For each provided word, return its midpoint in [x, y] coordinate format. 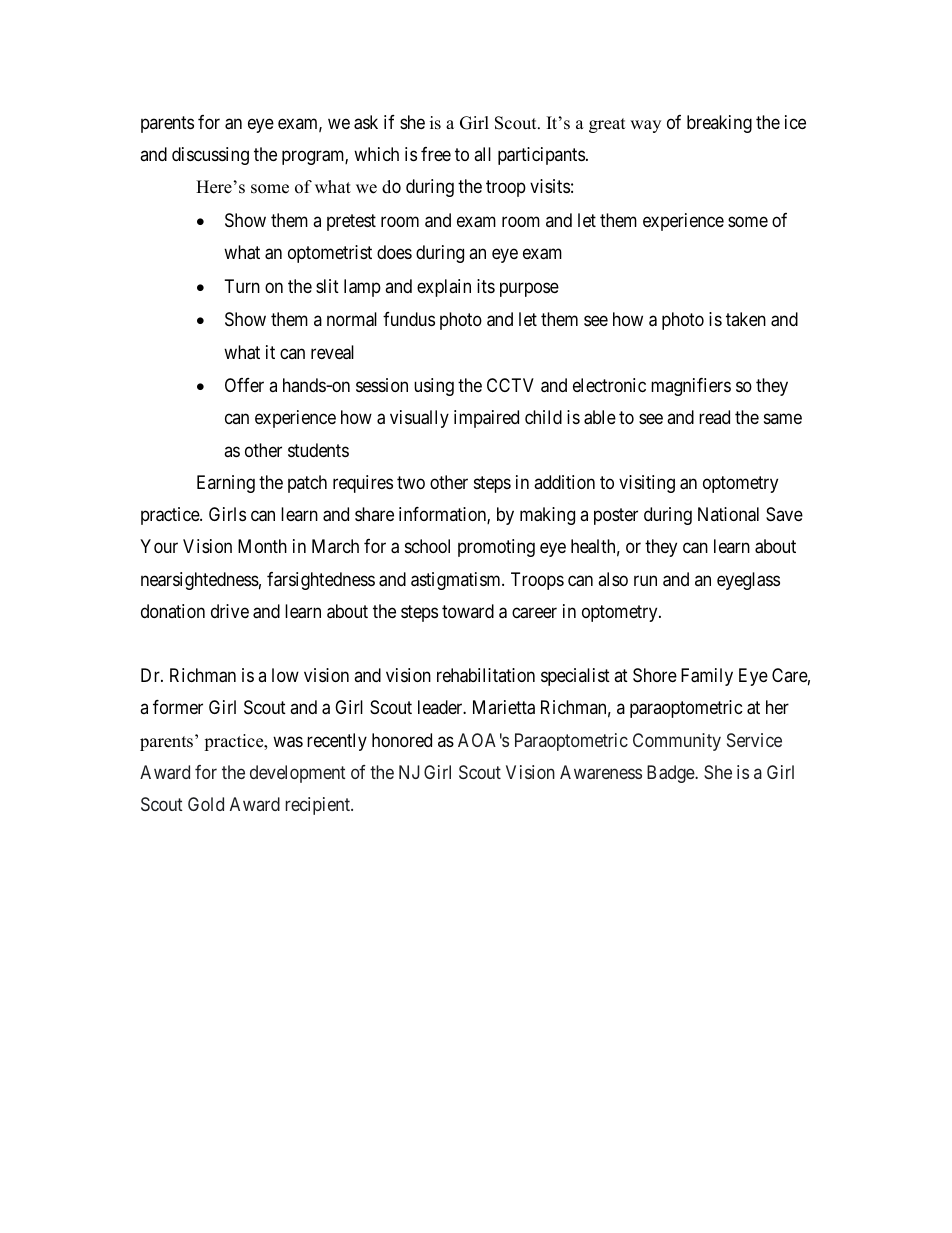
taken [746, 319]
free [436, 154]
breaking [719, 124]
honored [402, 740]
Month [262, 546]
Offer [244, 385]
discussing [210, 156]
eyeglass [748, 581]
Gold [206, 804]
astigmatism [457, 581]
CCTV [510, 385]
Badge [671, 774]
